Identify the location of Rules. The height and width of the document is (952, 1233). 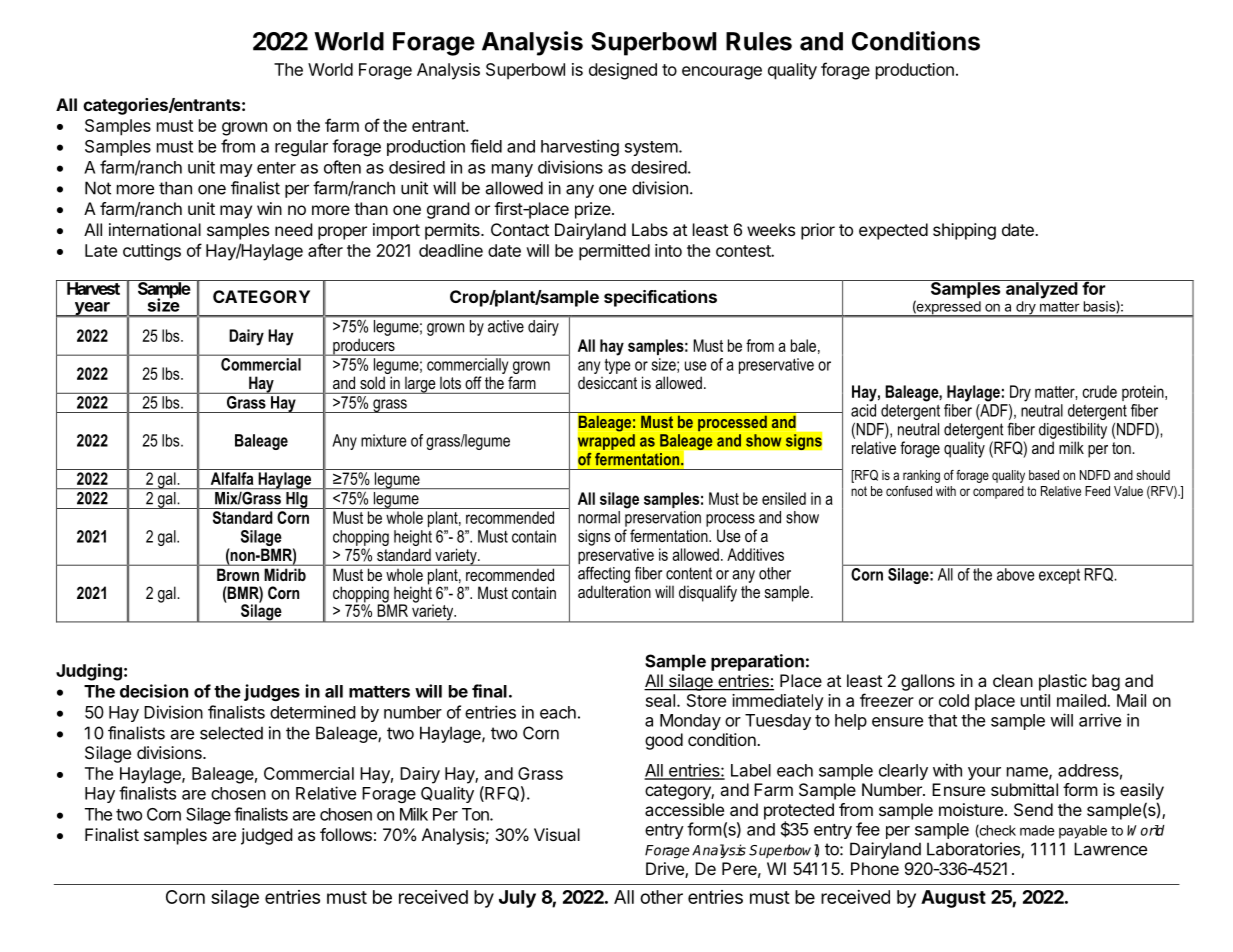
(759, 41).
